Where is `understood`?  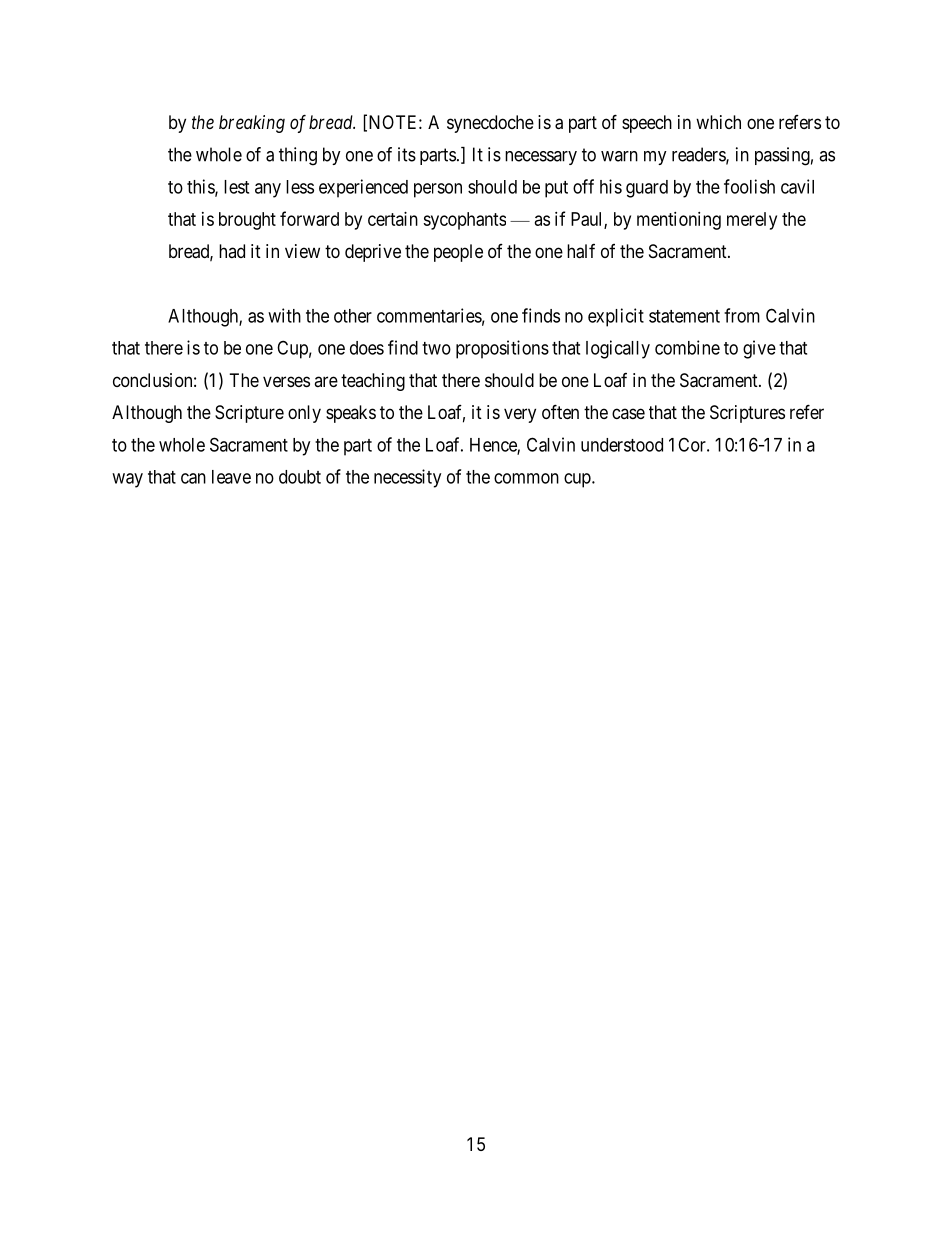 understood is located at coordinates (622, 445).
